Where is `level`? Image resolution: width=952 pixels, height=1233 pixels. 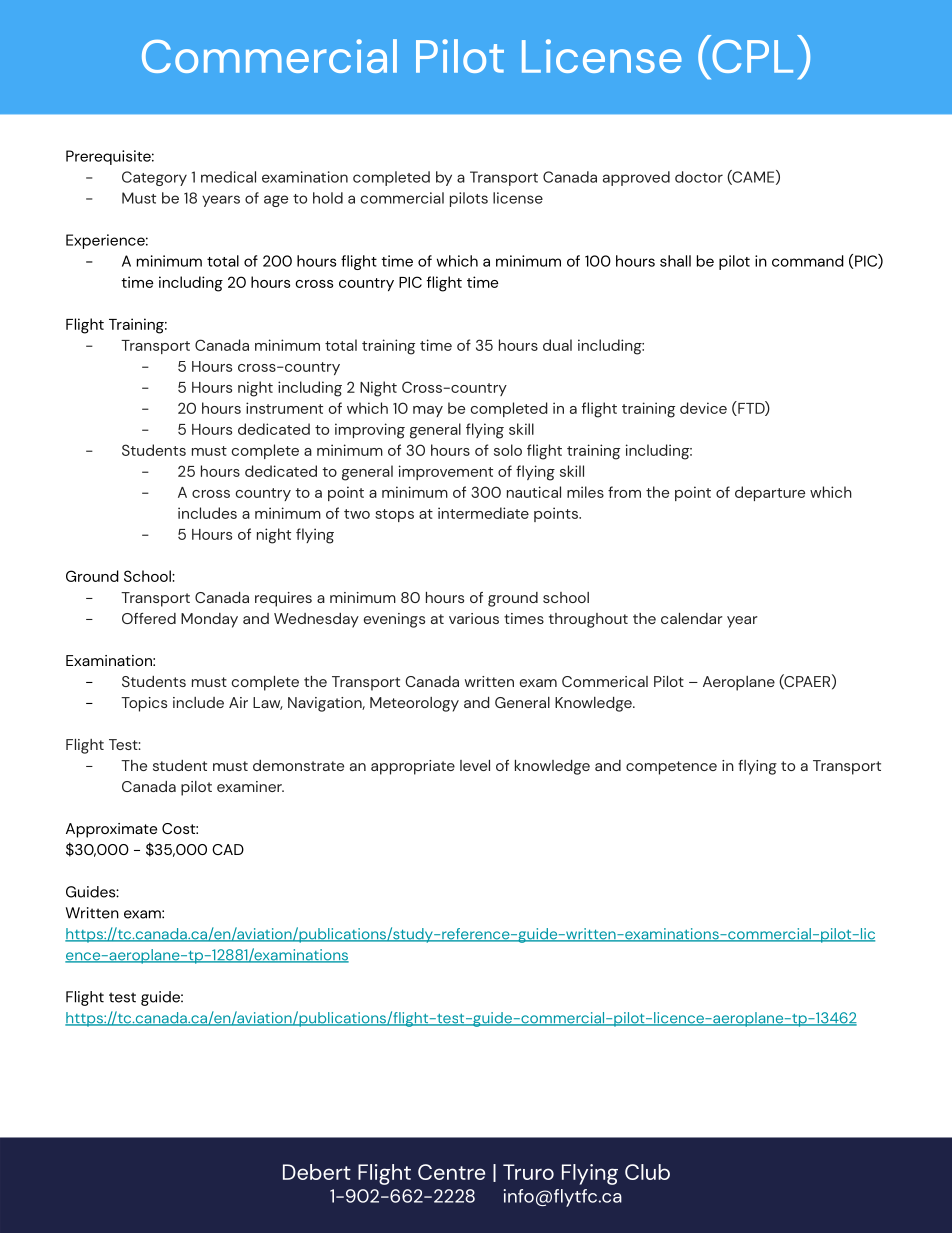 level is located at coordinates (475, 765).
